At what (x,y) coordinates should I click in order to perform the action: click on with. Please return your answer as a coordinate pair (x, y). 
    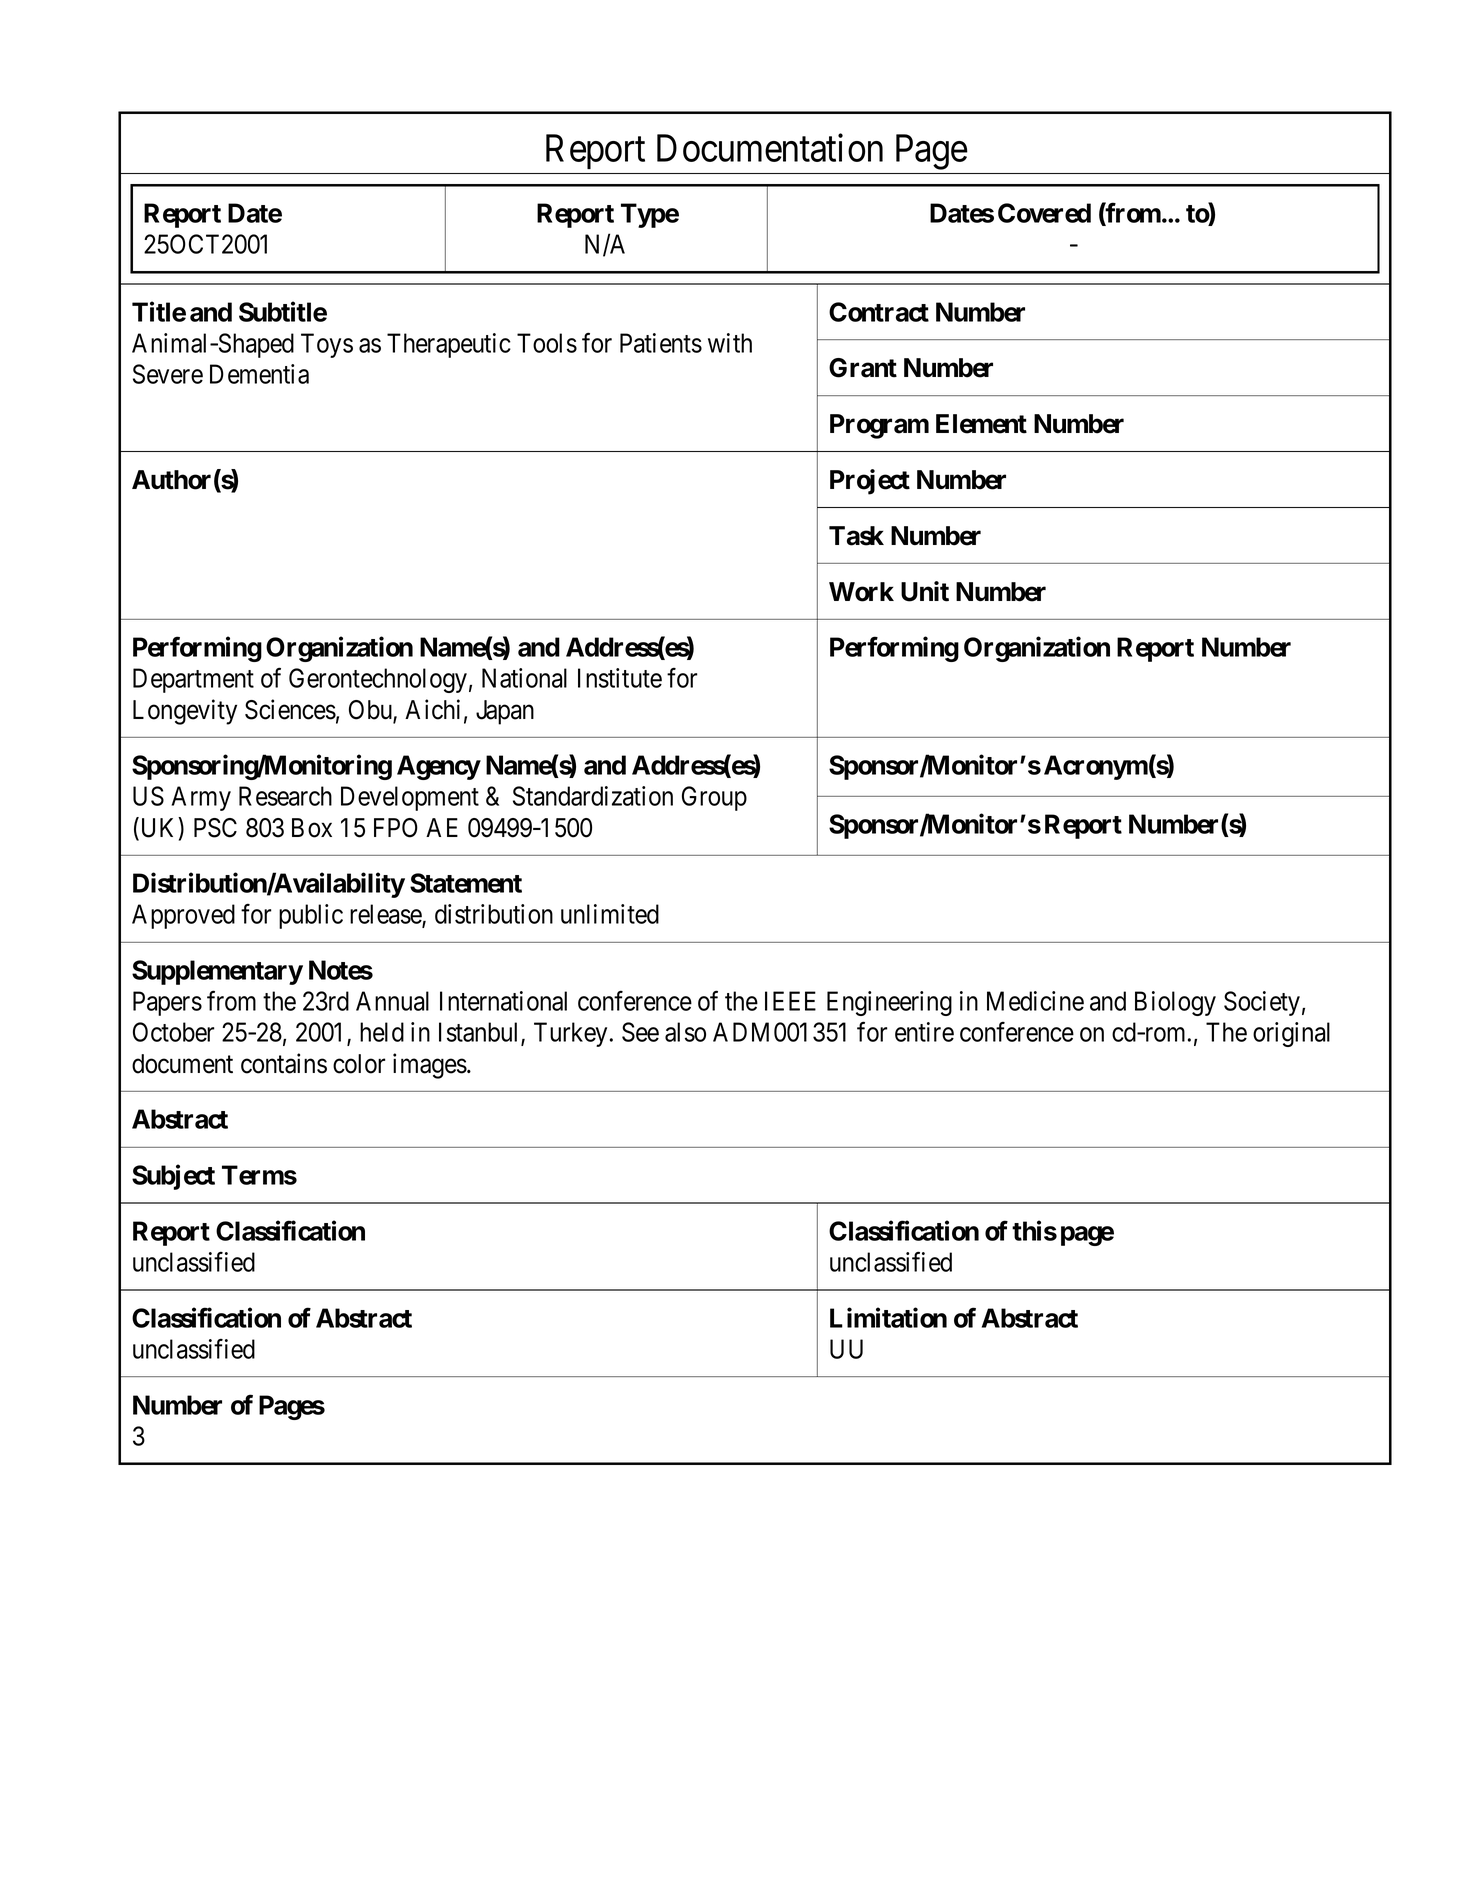
    Looking at the image, I should click on (730, 343).
